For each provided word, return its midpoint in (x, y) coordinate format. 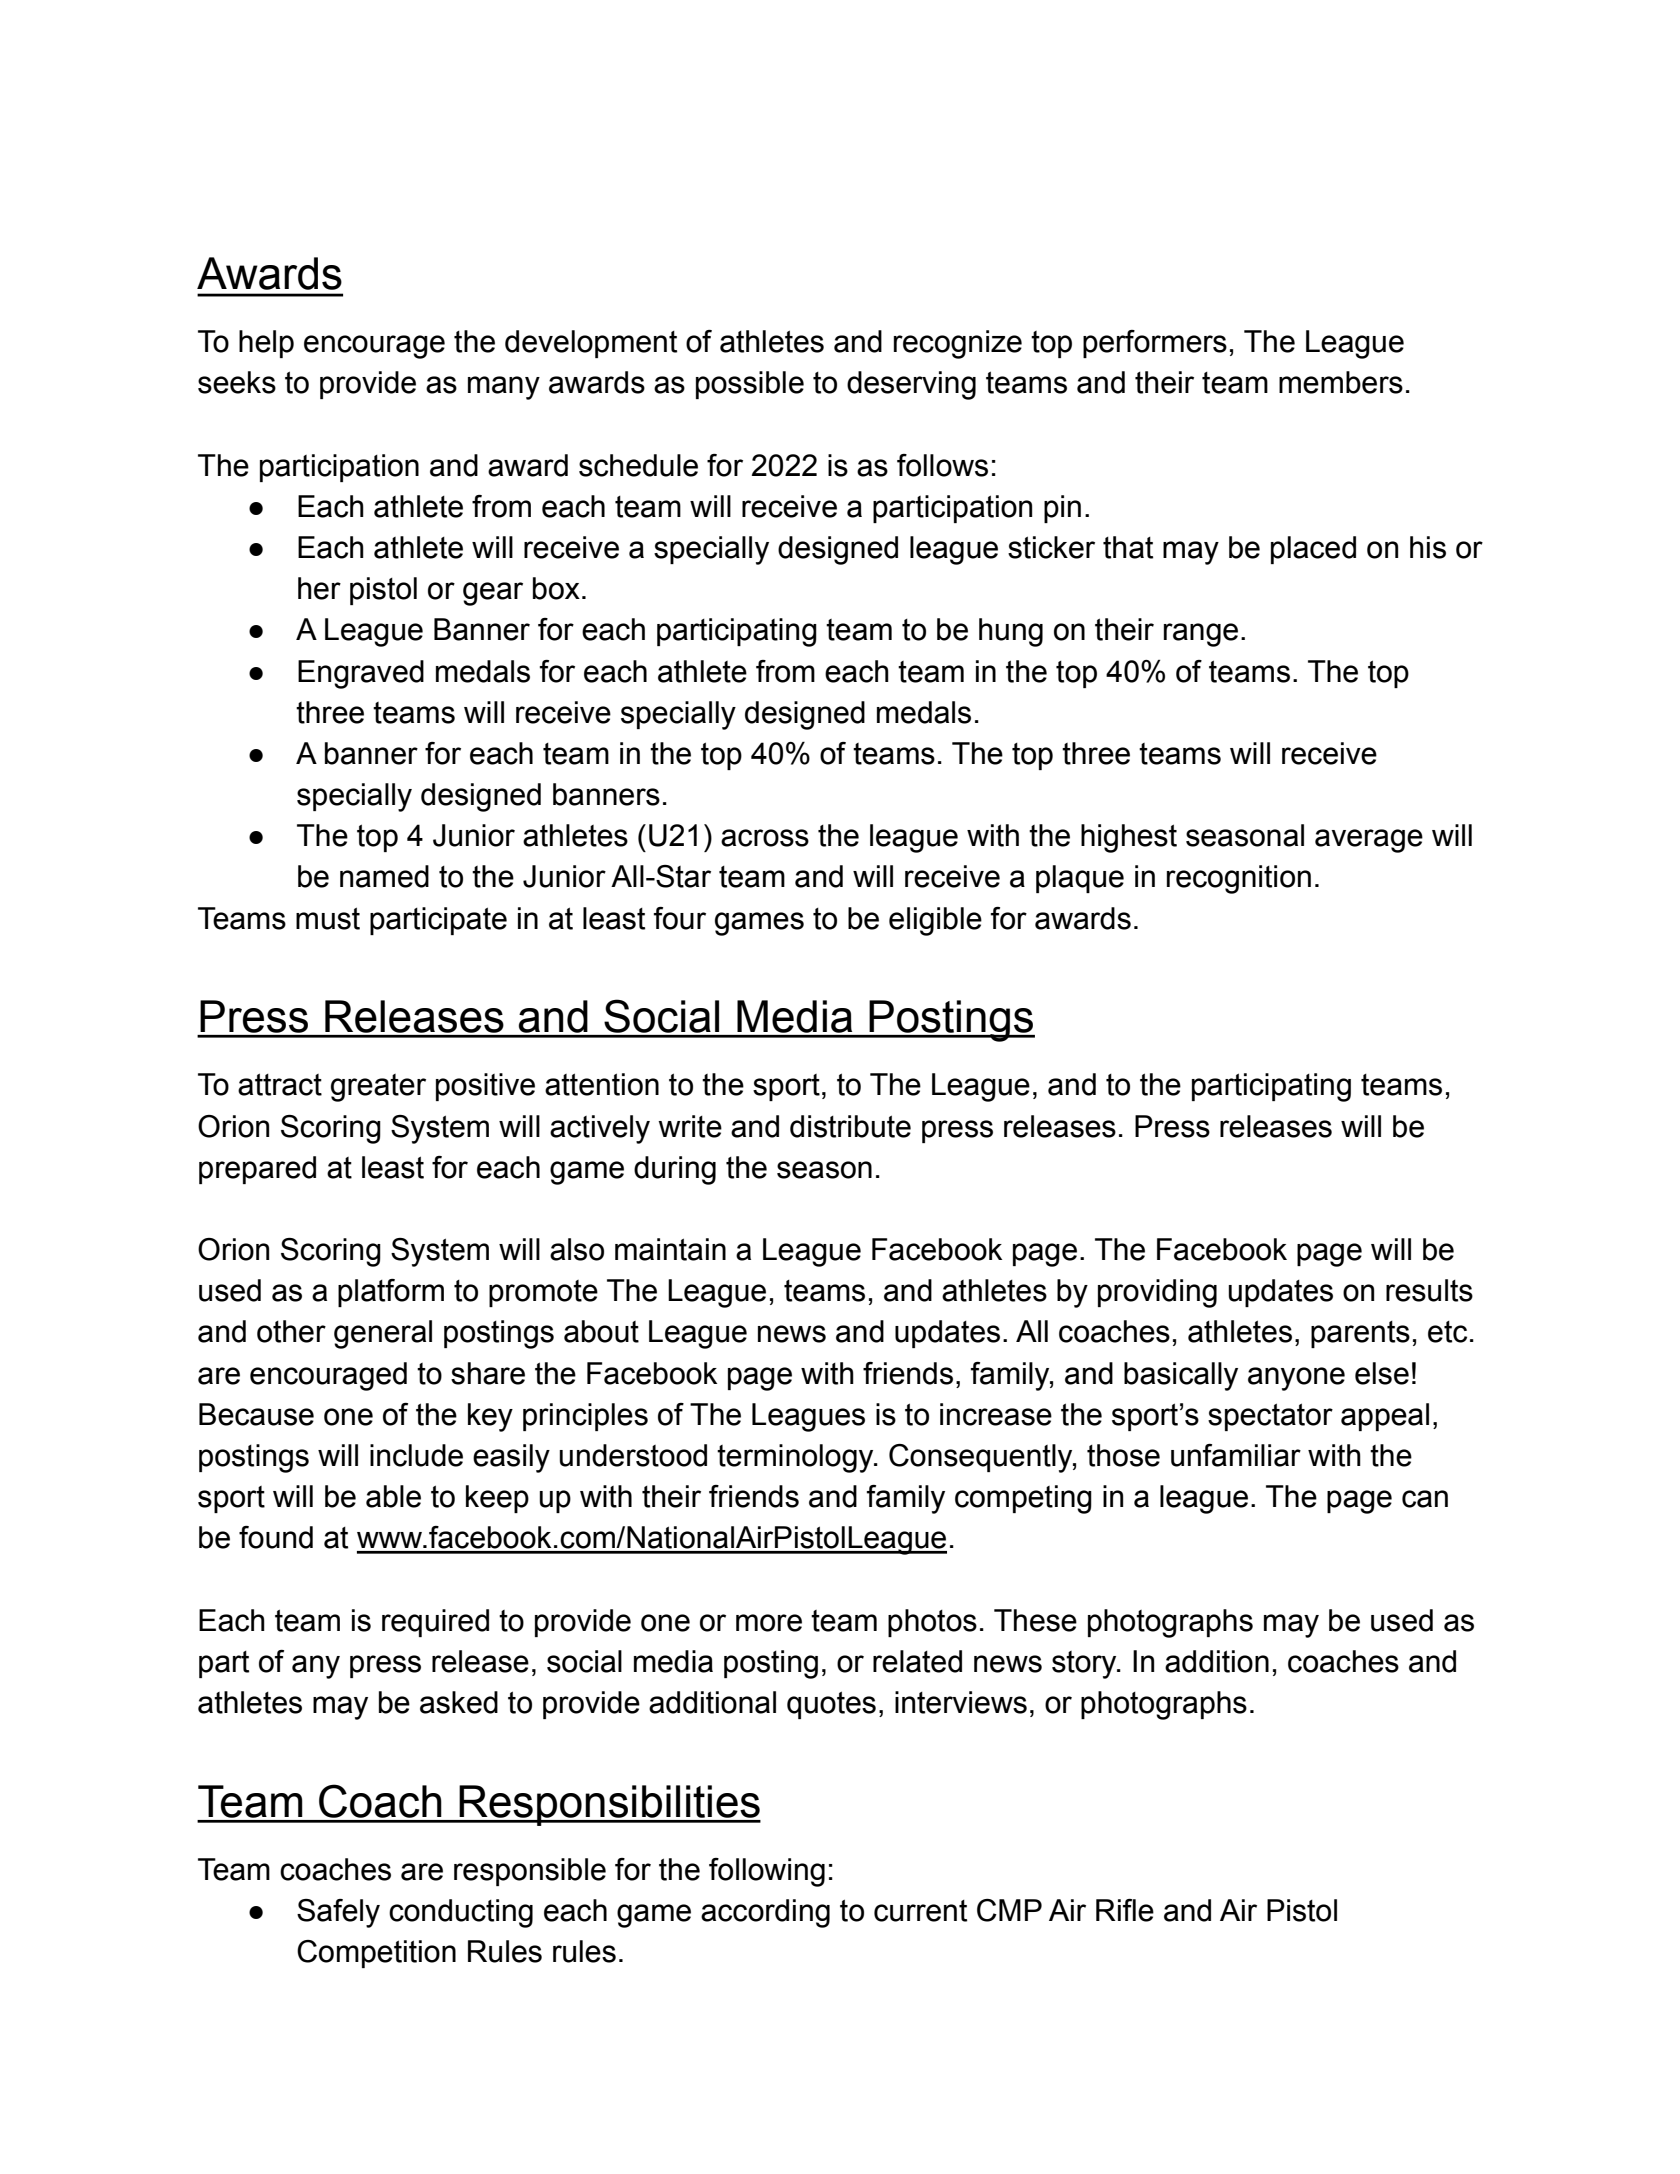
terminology (796, 1458)
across (765, 838)
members (1341, 382)
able (393, 1496)
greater (378, 1088)
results (1429, 1290)
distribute (850, 1126)
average (1369, 841)
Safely (338, 1913)
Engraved (361, 674)
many (504, 388)
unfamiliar (1236, 1455)
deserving (911, 385)
